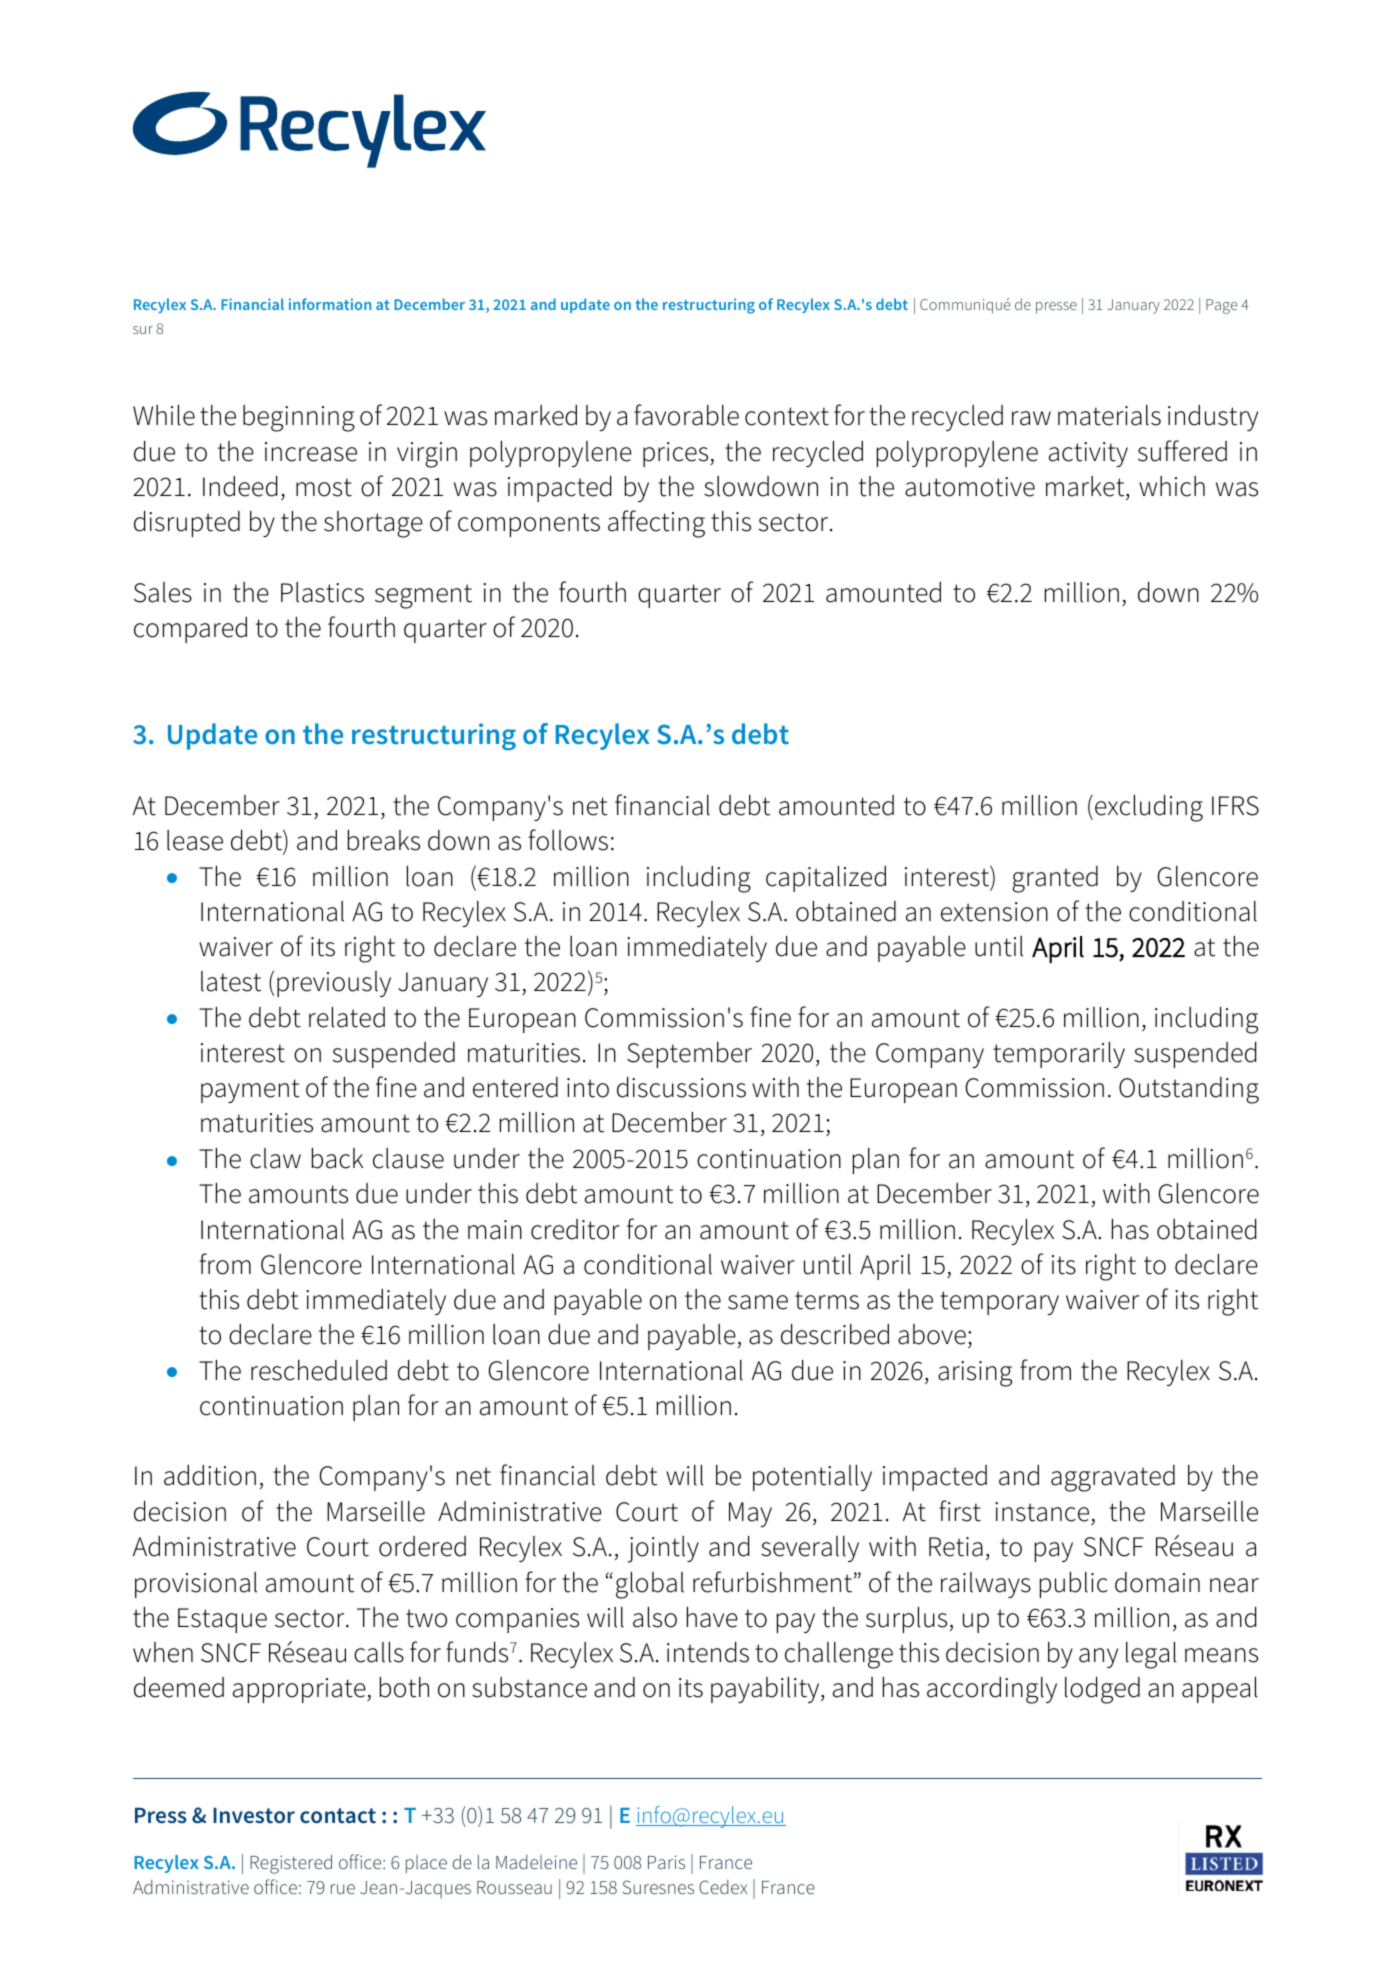 This page has width=1392, height=1970. What do you see at coordinates (656, 524) in the page?
I see `affecting` at bounding box center [656, 524].
